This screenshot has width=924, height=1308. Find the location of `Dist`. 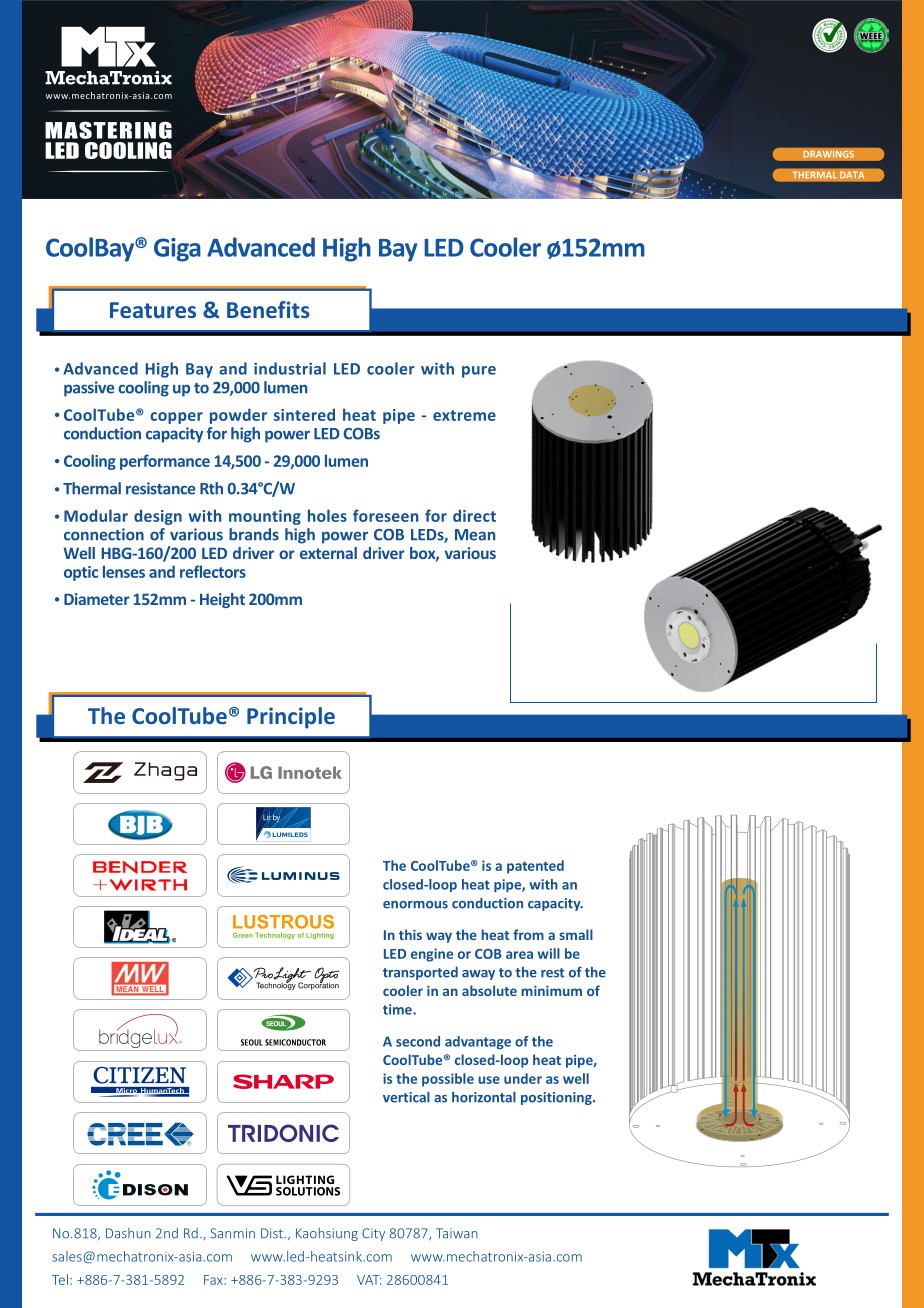

Dist is located at coordinates (273, 1233).
